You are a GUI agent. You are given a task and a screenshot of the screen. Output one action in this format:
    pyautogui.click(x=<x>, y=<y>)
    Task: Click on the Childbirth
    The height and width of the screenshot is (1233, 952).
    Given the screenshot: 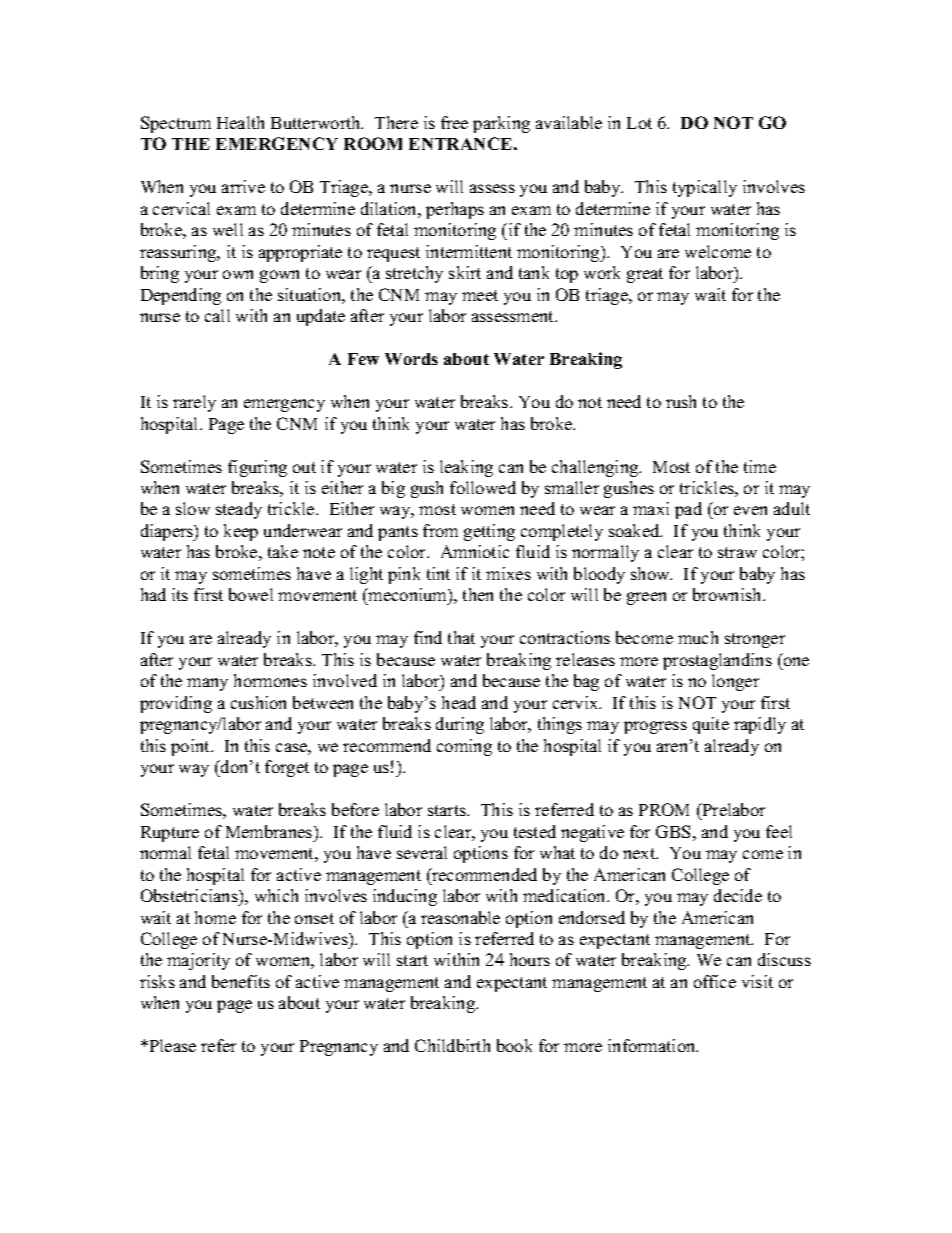 What is the action you would take?
    pyautogui.click(x=452, y=1045)
